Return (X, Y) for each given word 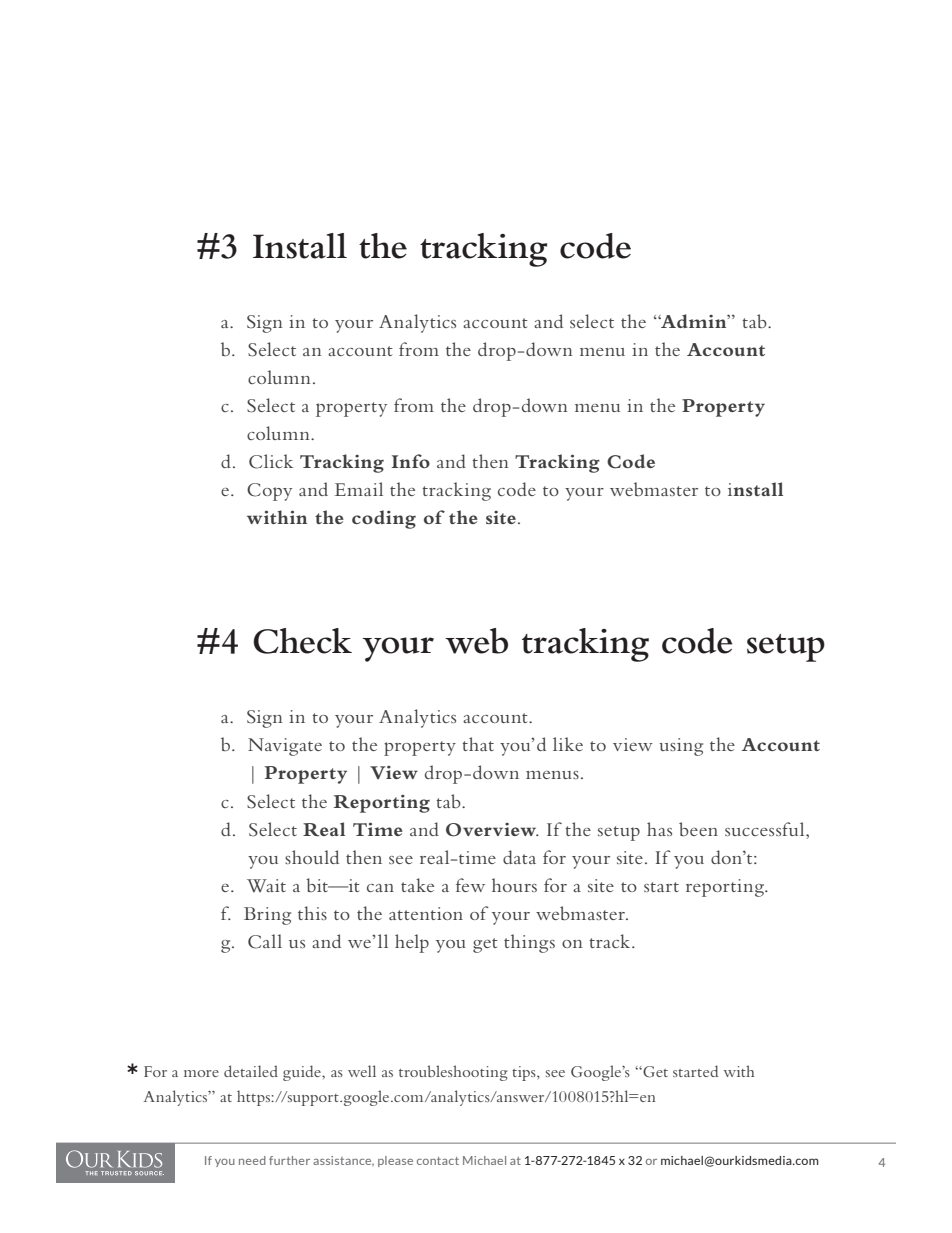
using (681, 747)
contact (438, 1161)
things (529, 943)
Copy (269, 492)
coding (384, 519)
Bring (267, 916)
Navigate (285, 747)
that (478, 744)
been (698, 829)
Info (411, 461)
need (252, 1160)
